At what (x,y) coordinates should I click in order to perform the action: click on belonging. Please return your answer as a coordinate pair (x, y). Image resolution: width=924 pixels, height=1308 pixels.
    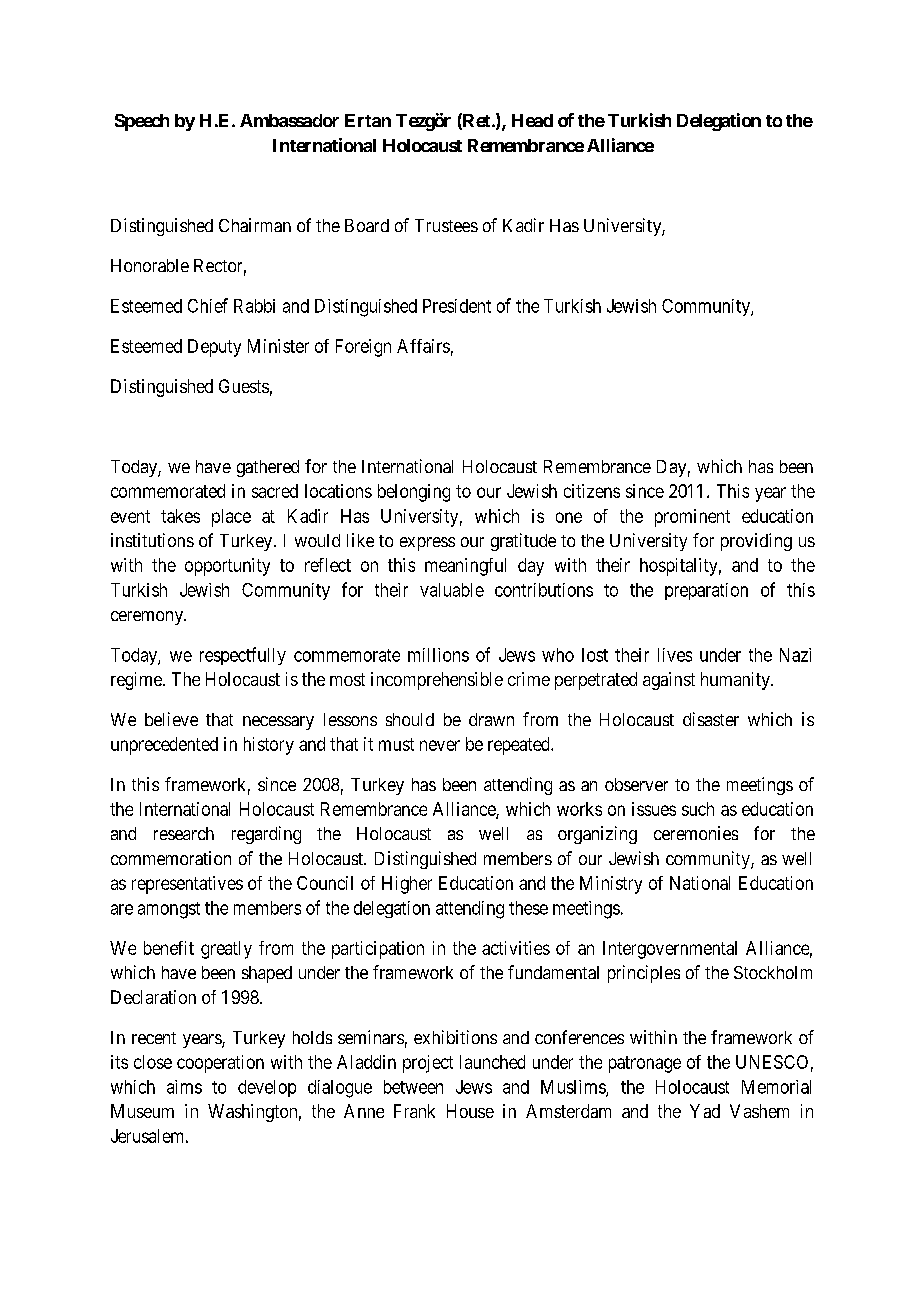
    Looking at the image, I should click on (414, 493).
